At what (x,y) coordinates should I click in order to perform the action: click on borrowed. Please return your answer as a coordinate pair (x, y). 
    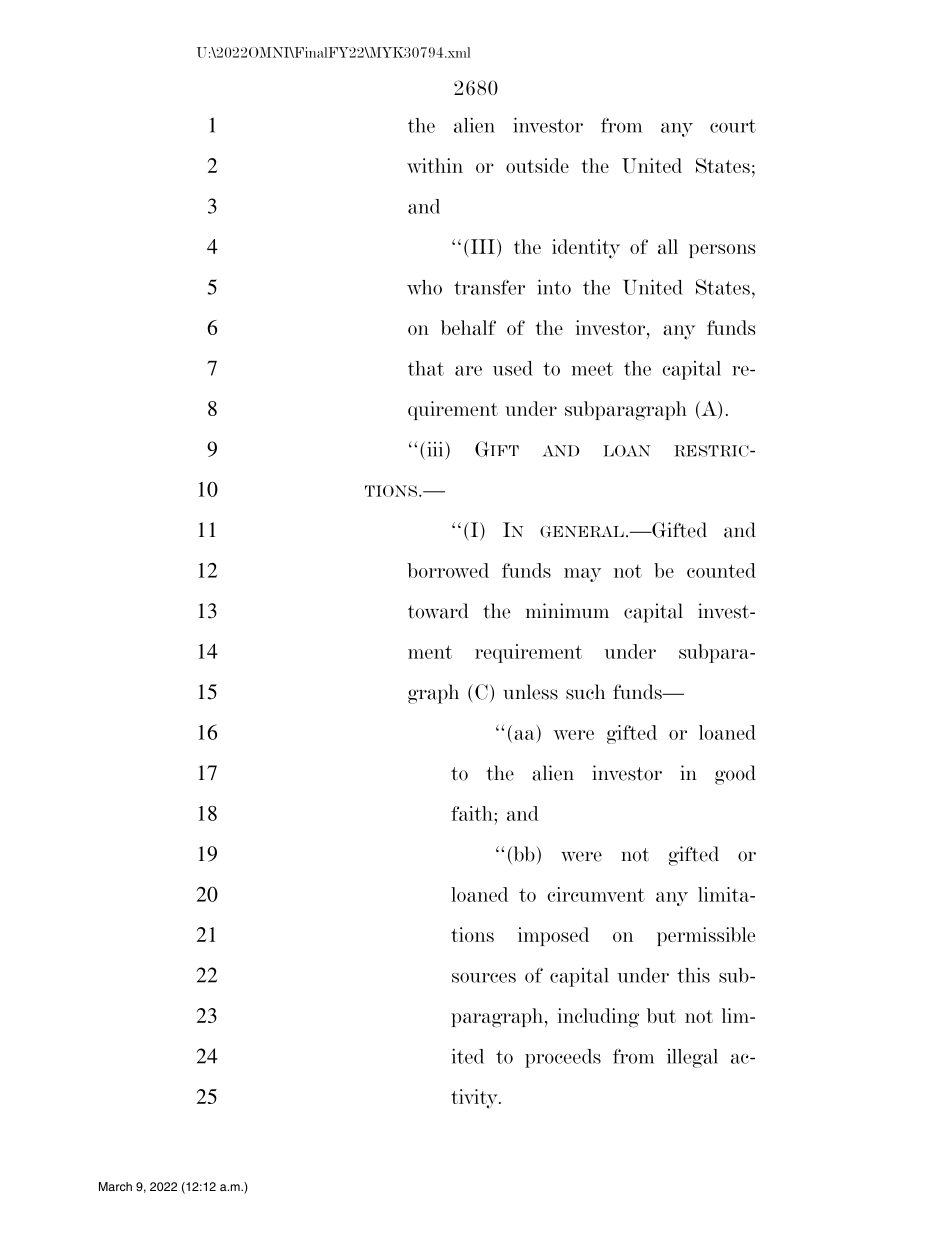
    Looking at the image, I should click on (448, 570).
